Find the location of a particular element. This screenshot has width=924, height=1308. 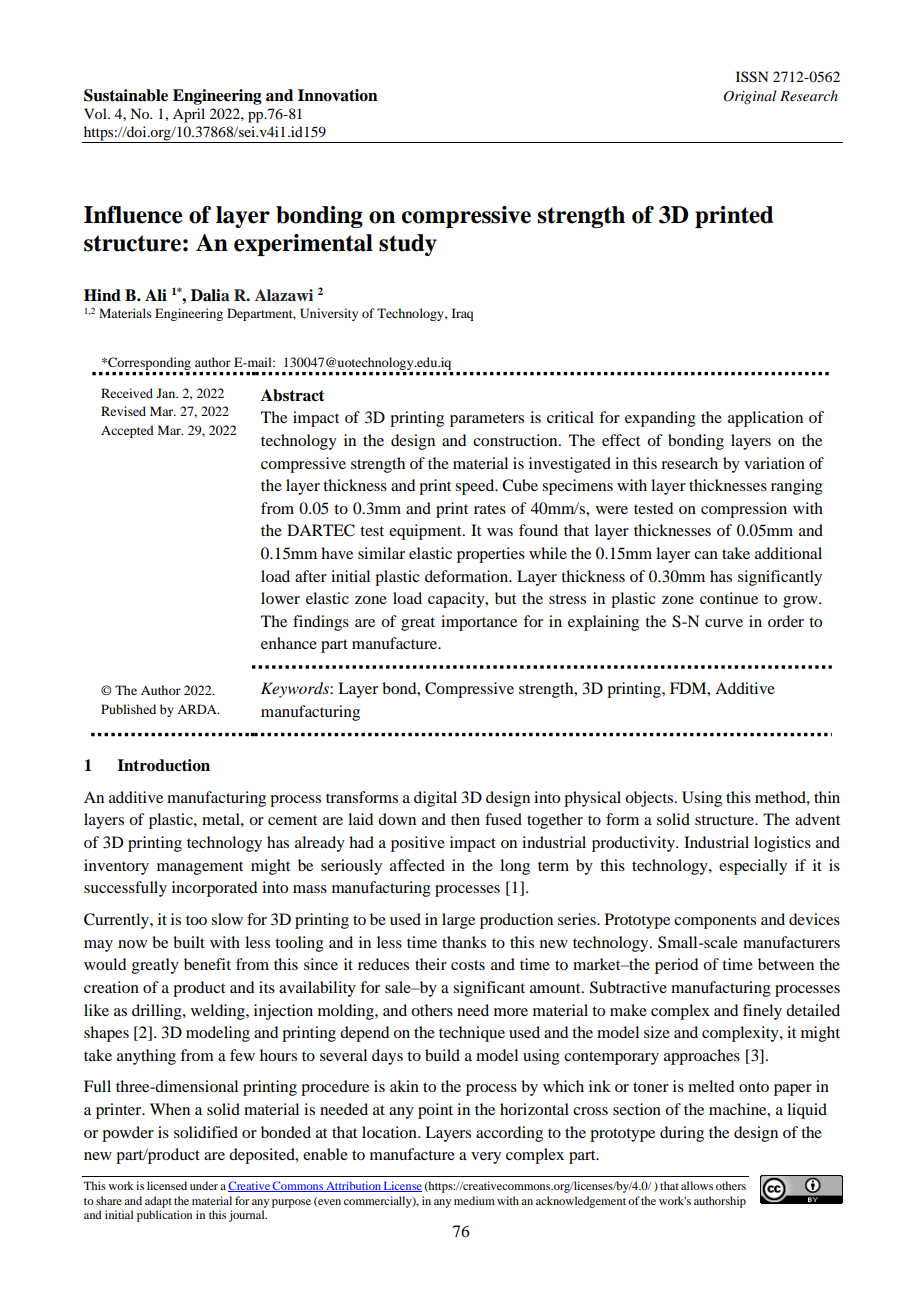

importance is located at coordinates (479, 623).
